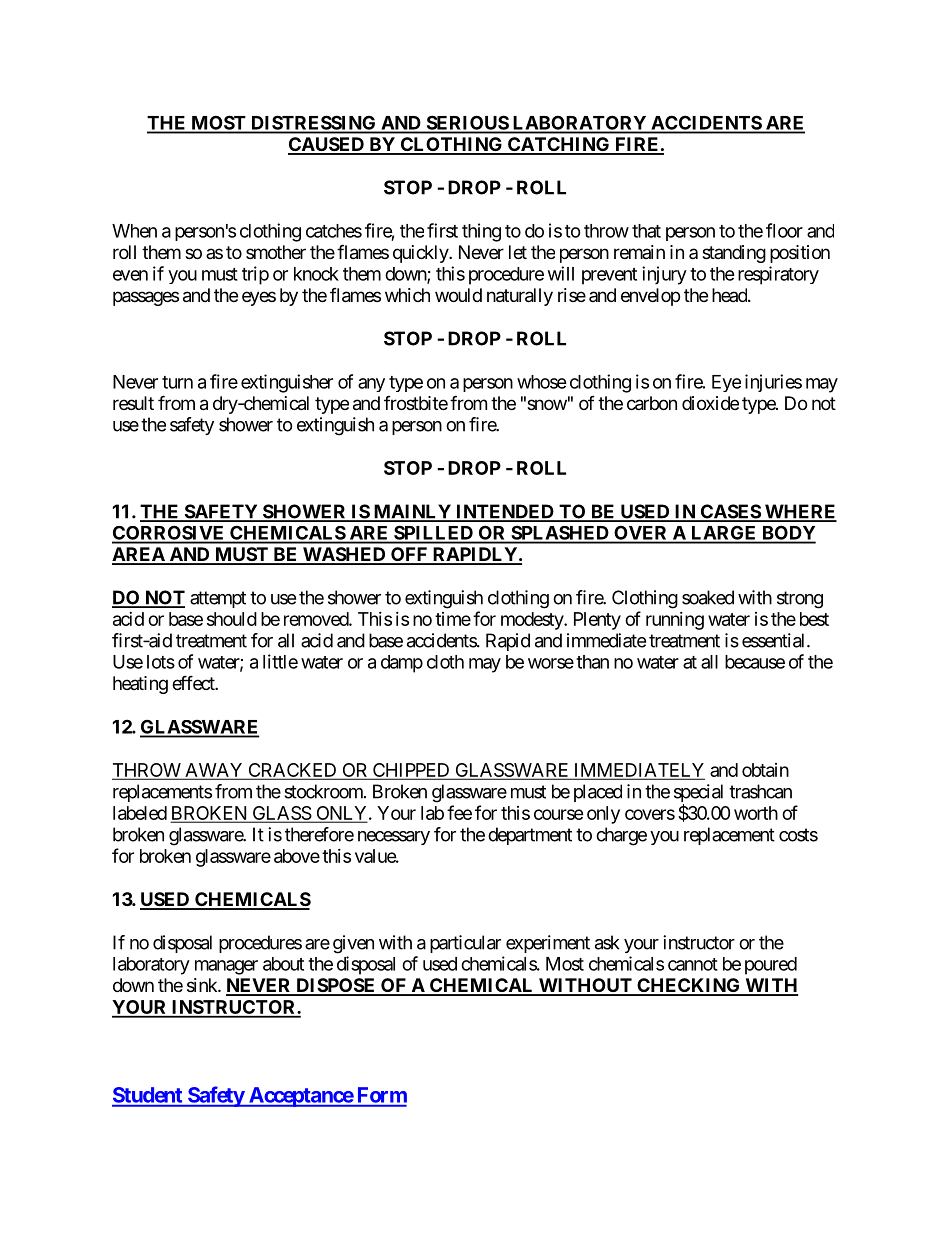  Describe the element at coordinates (134, 231) in the screenshot. I see `When` at that location.
